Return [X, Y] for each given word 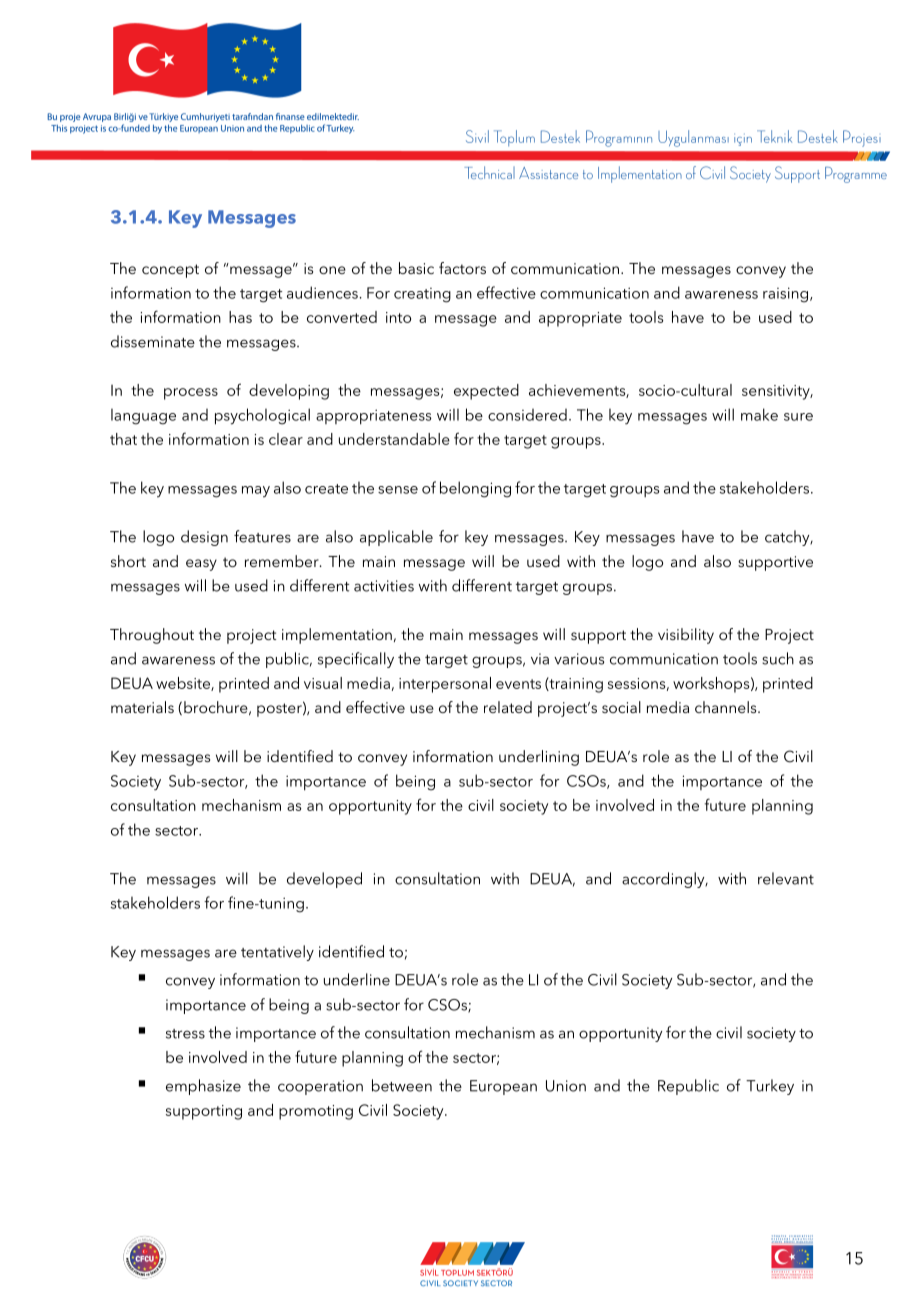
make [759, 414]
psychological [262, 416]
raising [787, 295]
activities [384, 586]
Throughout [152, 636]
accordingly [664, 880]
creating [422, 295]
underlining [539, 758]
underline [357, 979]
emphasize [203, 1087]
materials [142, 707]
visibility [686, 636]
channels [727, 707]
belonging [475, 489]
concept [170, 271]
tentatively [277, 953]
